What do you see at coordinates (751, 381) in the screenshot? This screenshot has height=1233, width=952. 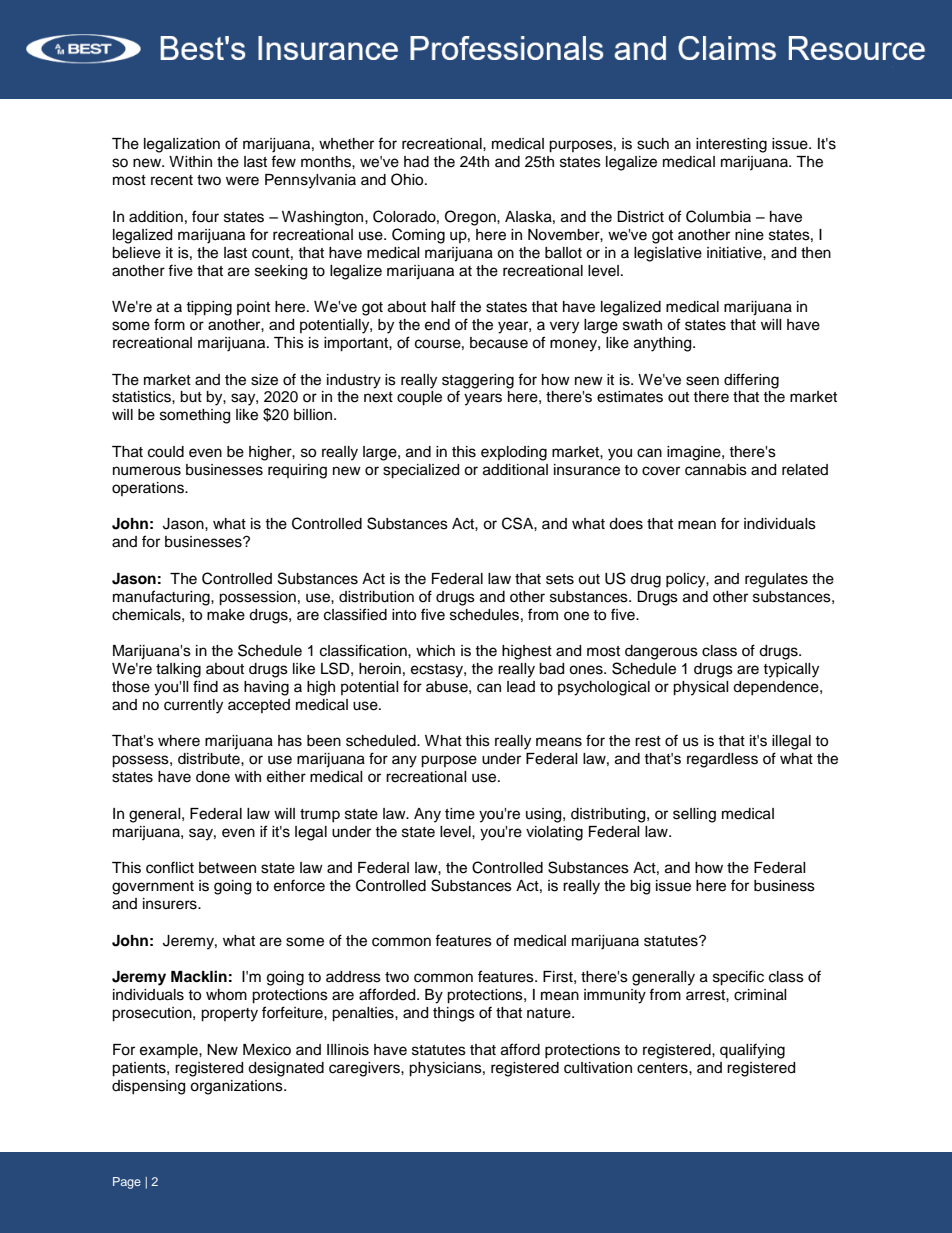 I see `differing` at bounding box center [751, 381].
